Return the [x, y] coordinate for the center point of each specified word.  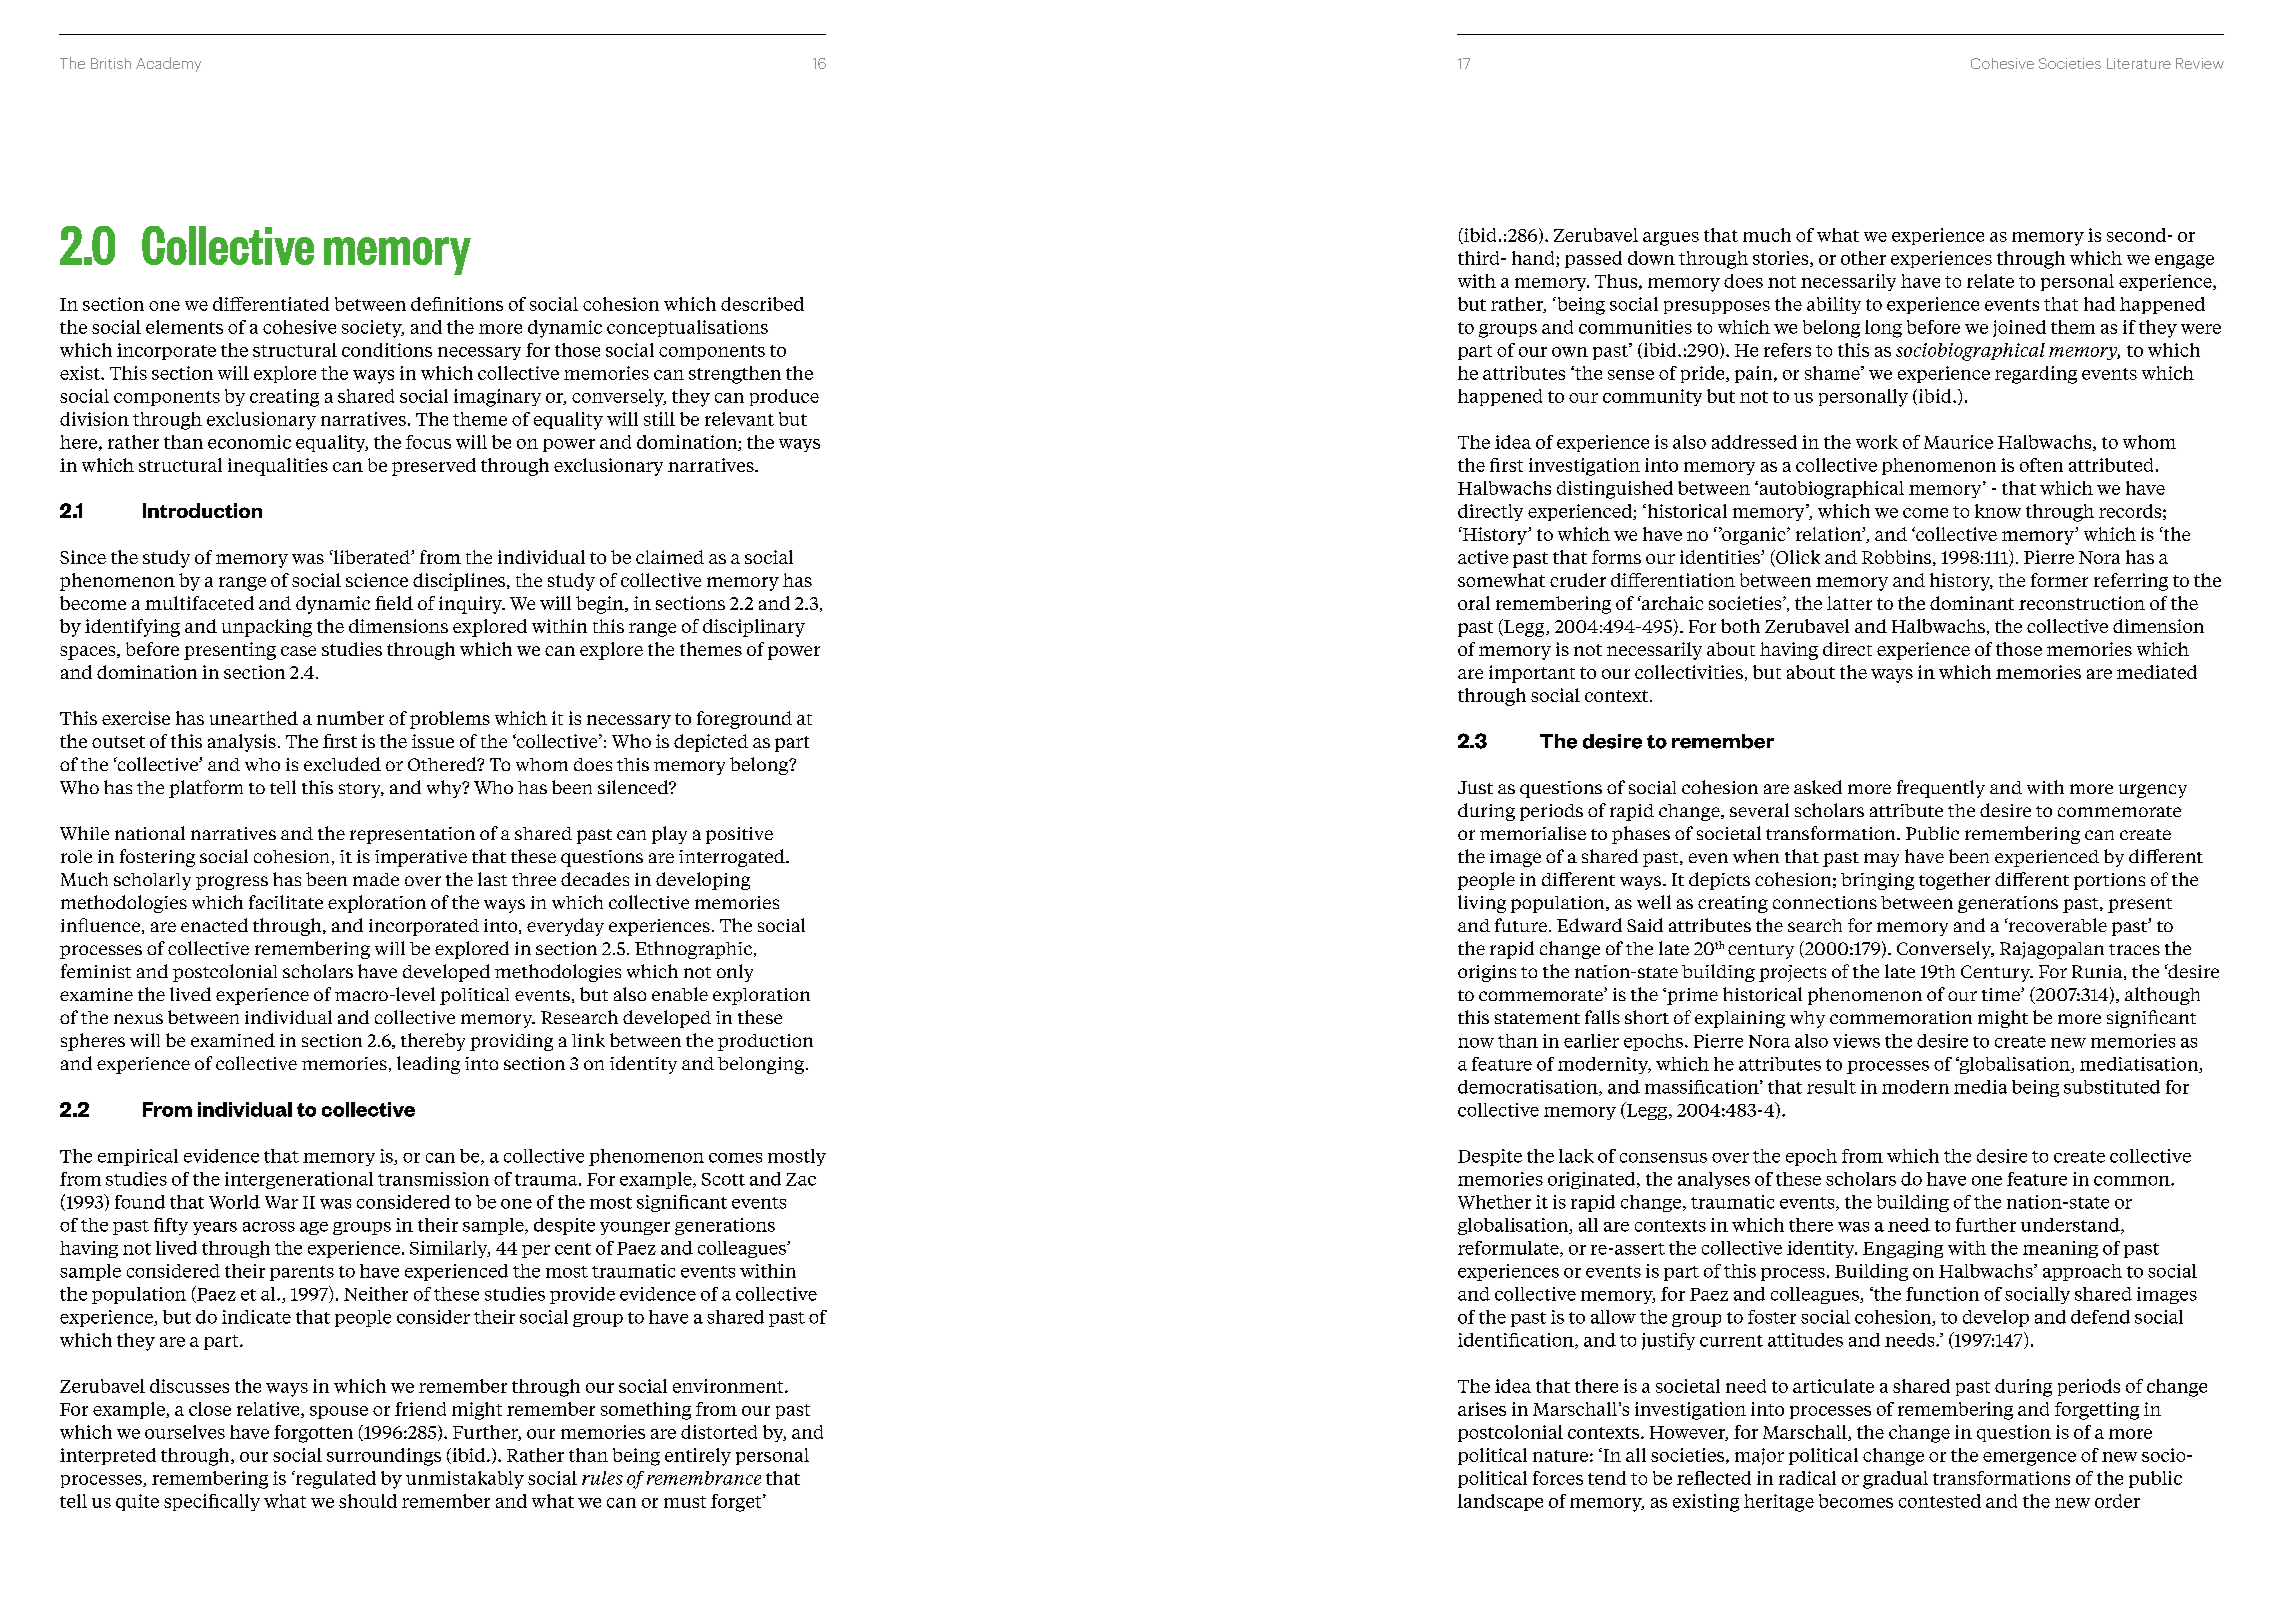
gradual [1895, 1480]
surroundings [384, 1457]
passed [1593, 259]
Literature [2139, 63]
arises [1482, 1409]
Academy [168, 64]
